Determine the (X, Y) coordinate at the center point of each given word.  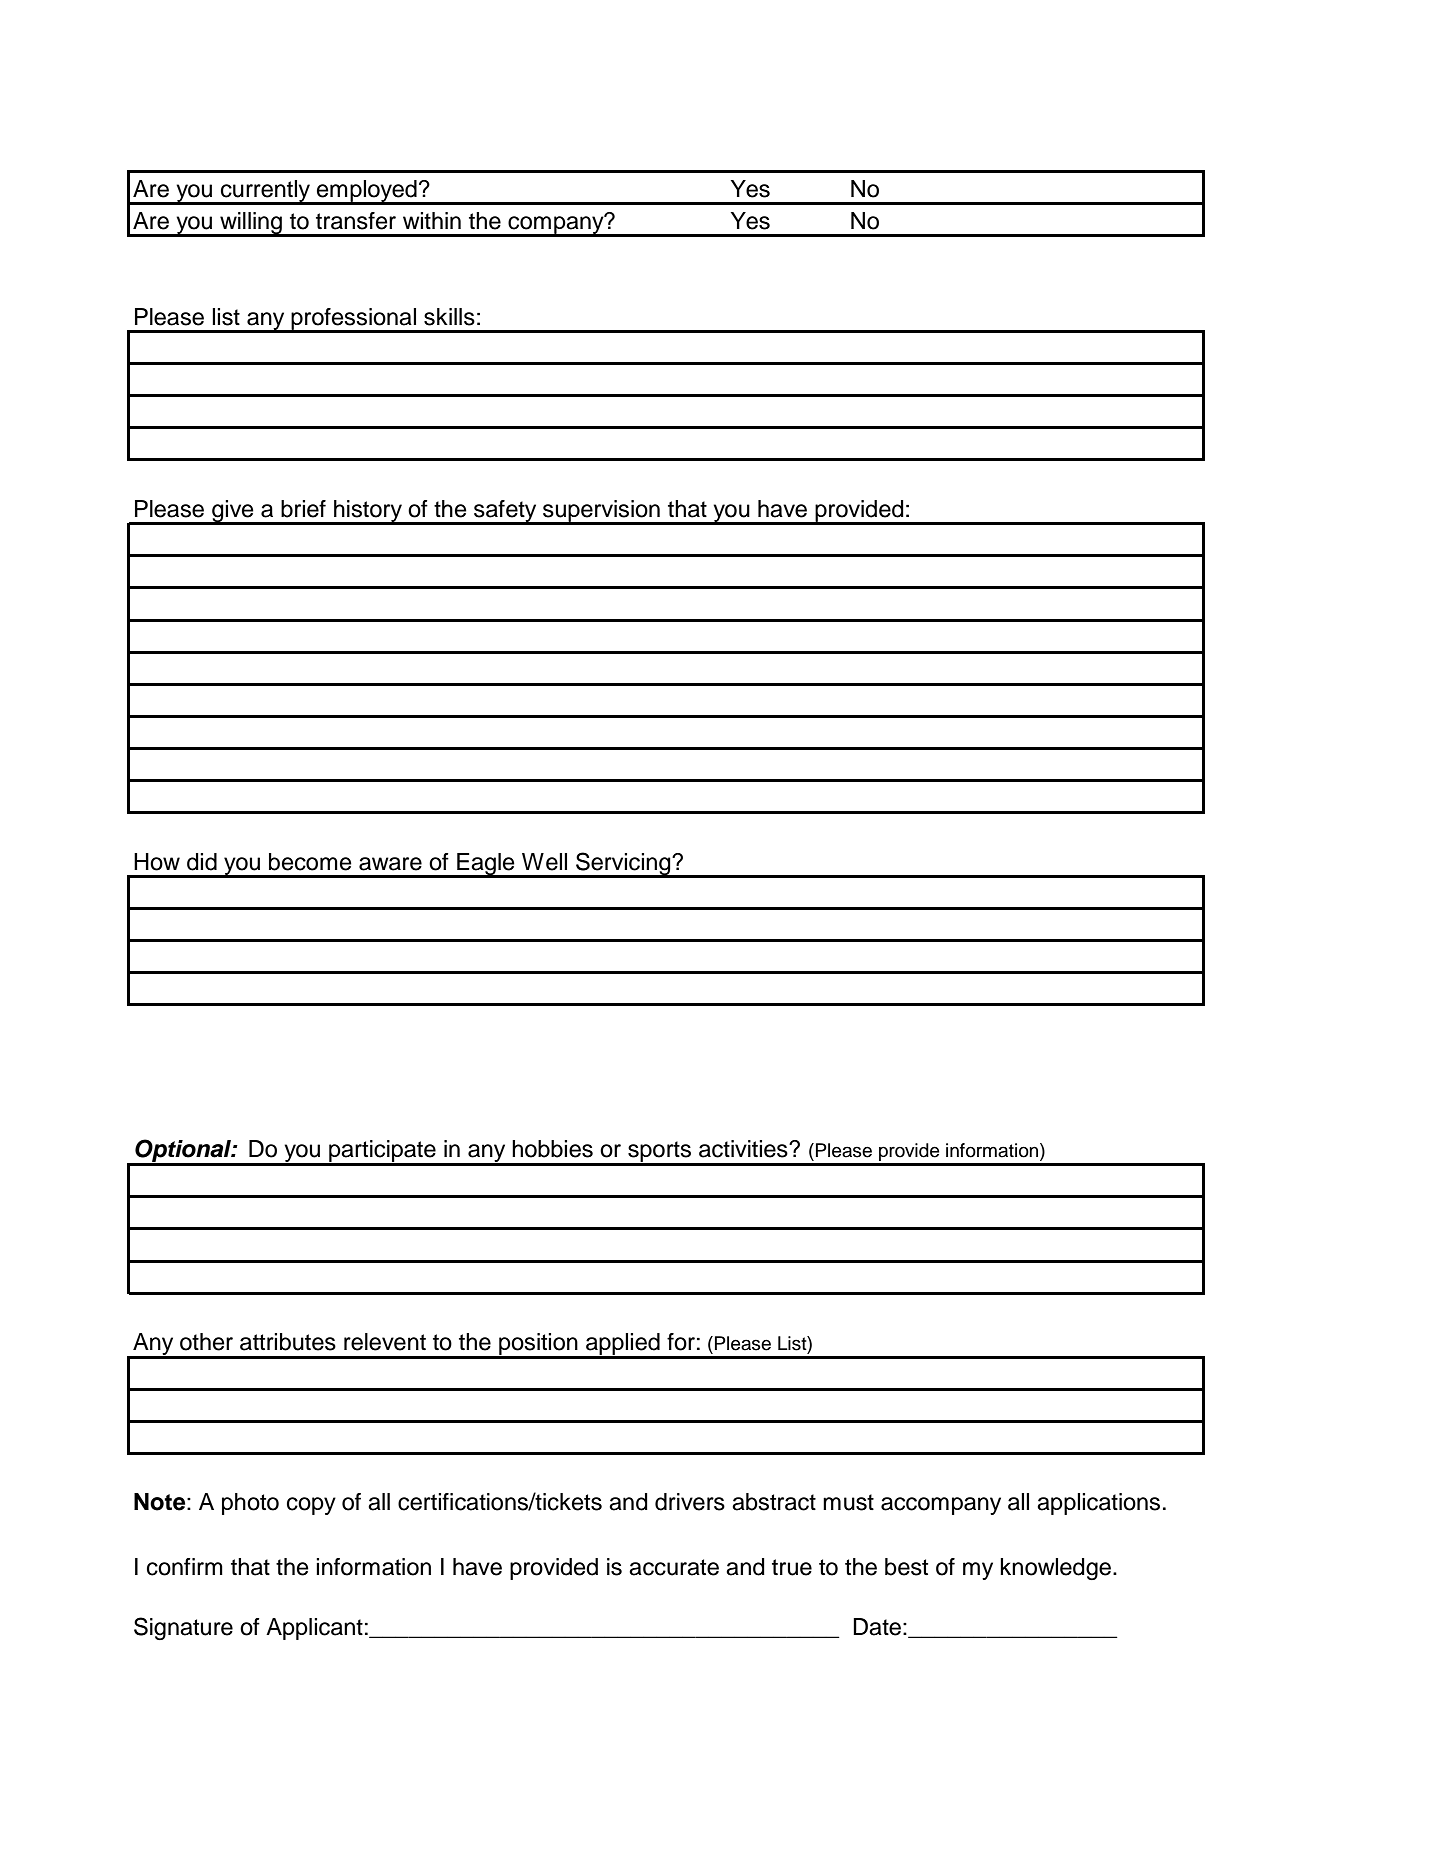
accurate (674, 1567)
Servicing (623, 864)
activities (744, 1149)
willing (251, 224)
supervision (601, 512)
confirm (185, 1567)
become (310, 862)
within (432, 220)
